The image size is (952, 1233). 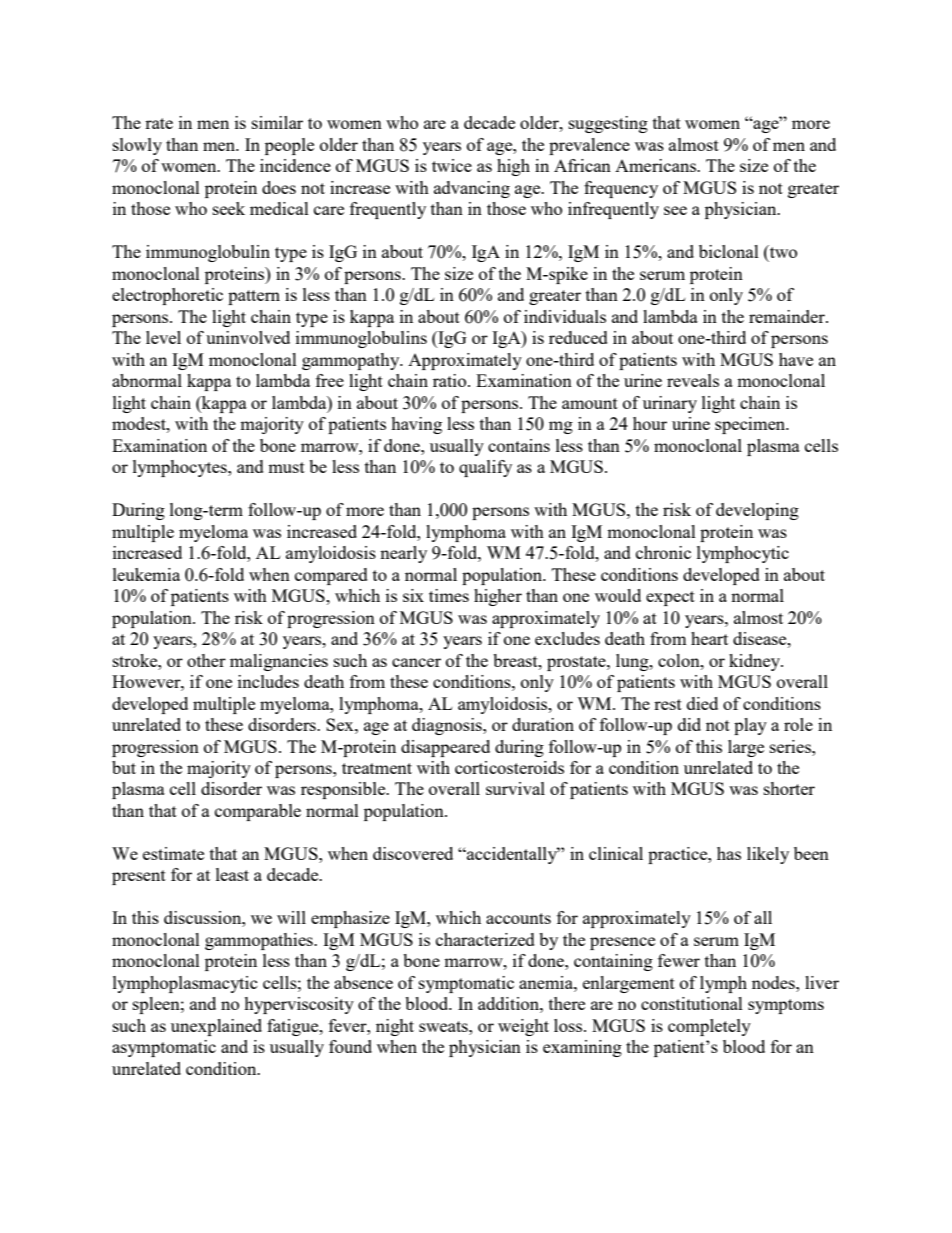 I want to click on rate, so click(x=159, y=123).
